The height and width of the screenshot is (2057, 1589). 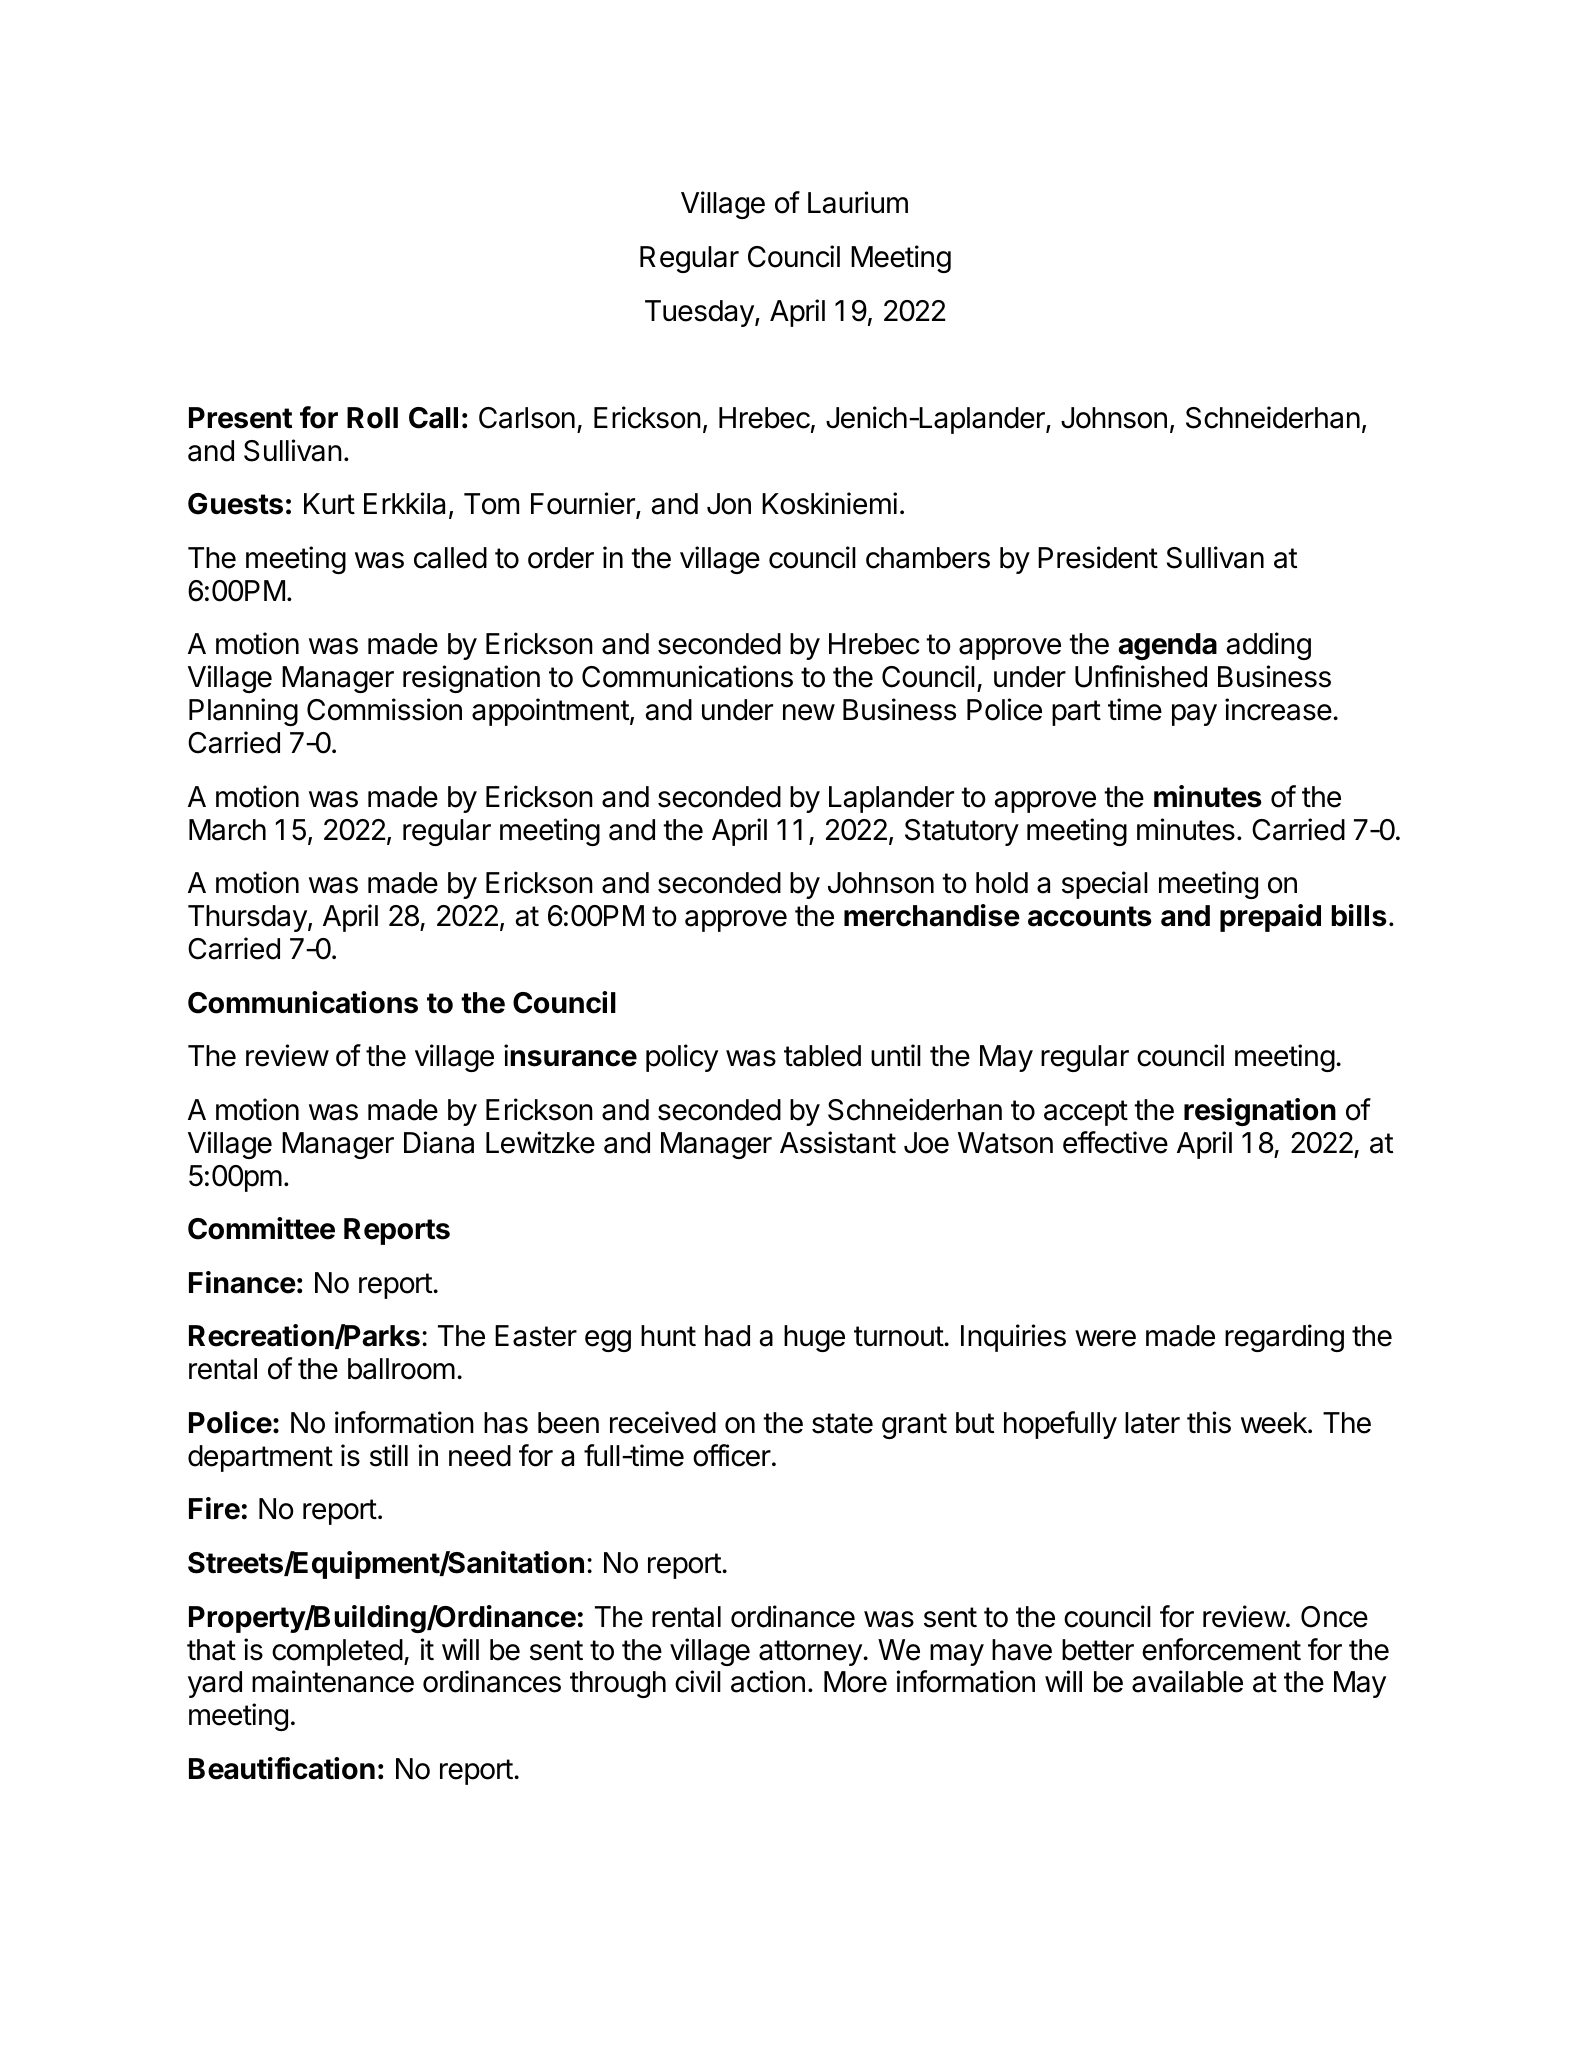 What do you see at coordinates (333, 1681) in the screenshot?
I see `maintenance` at bounding box center [333, 1681].
